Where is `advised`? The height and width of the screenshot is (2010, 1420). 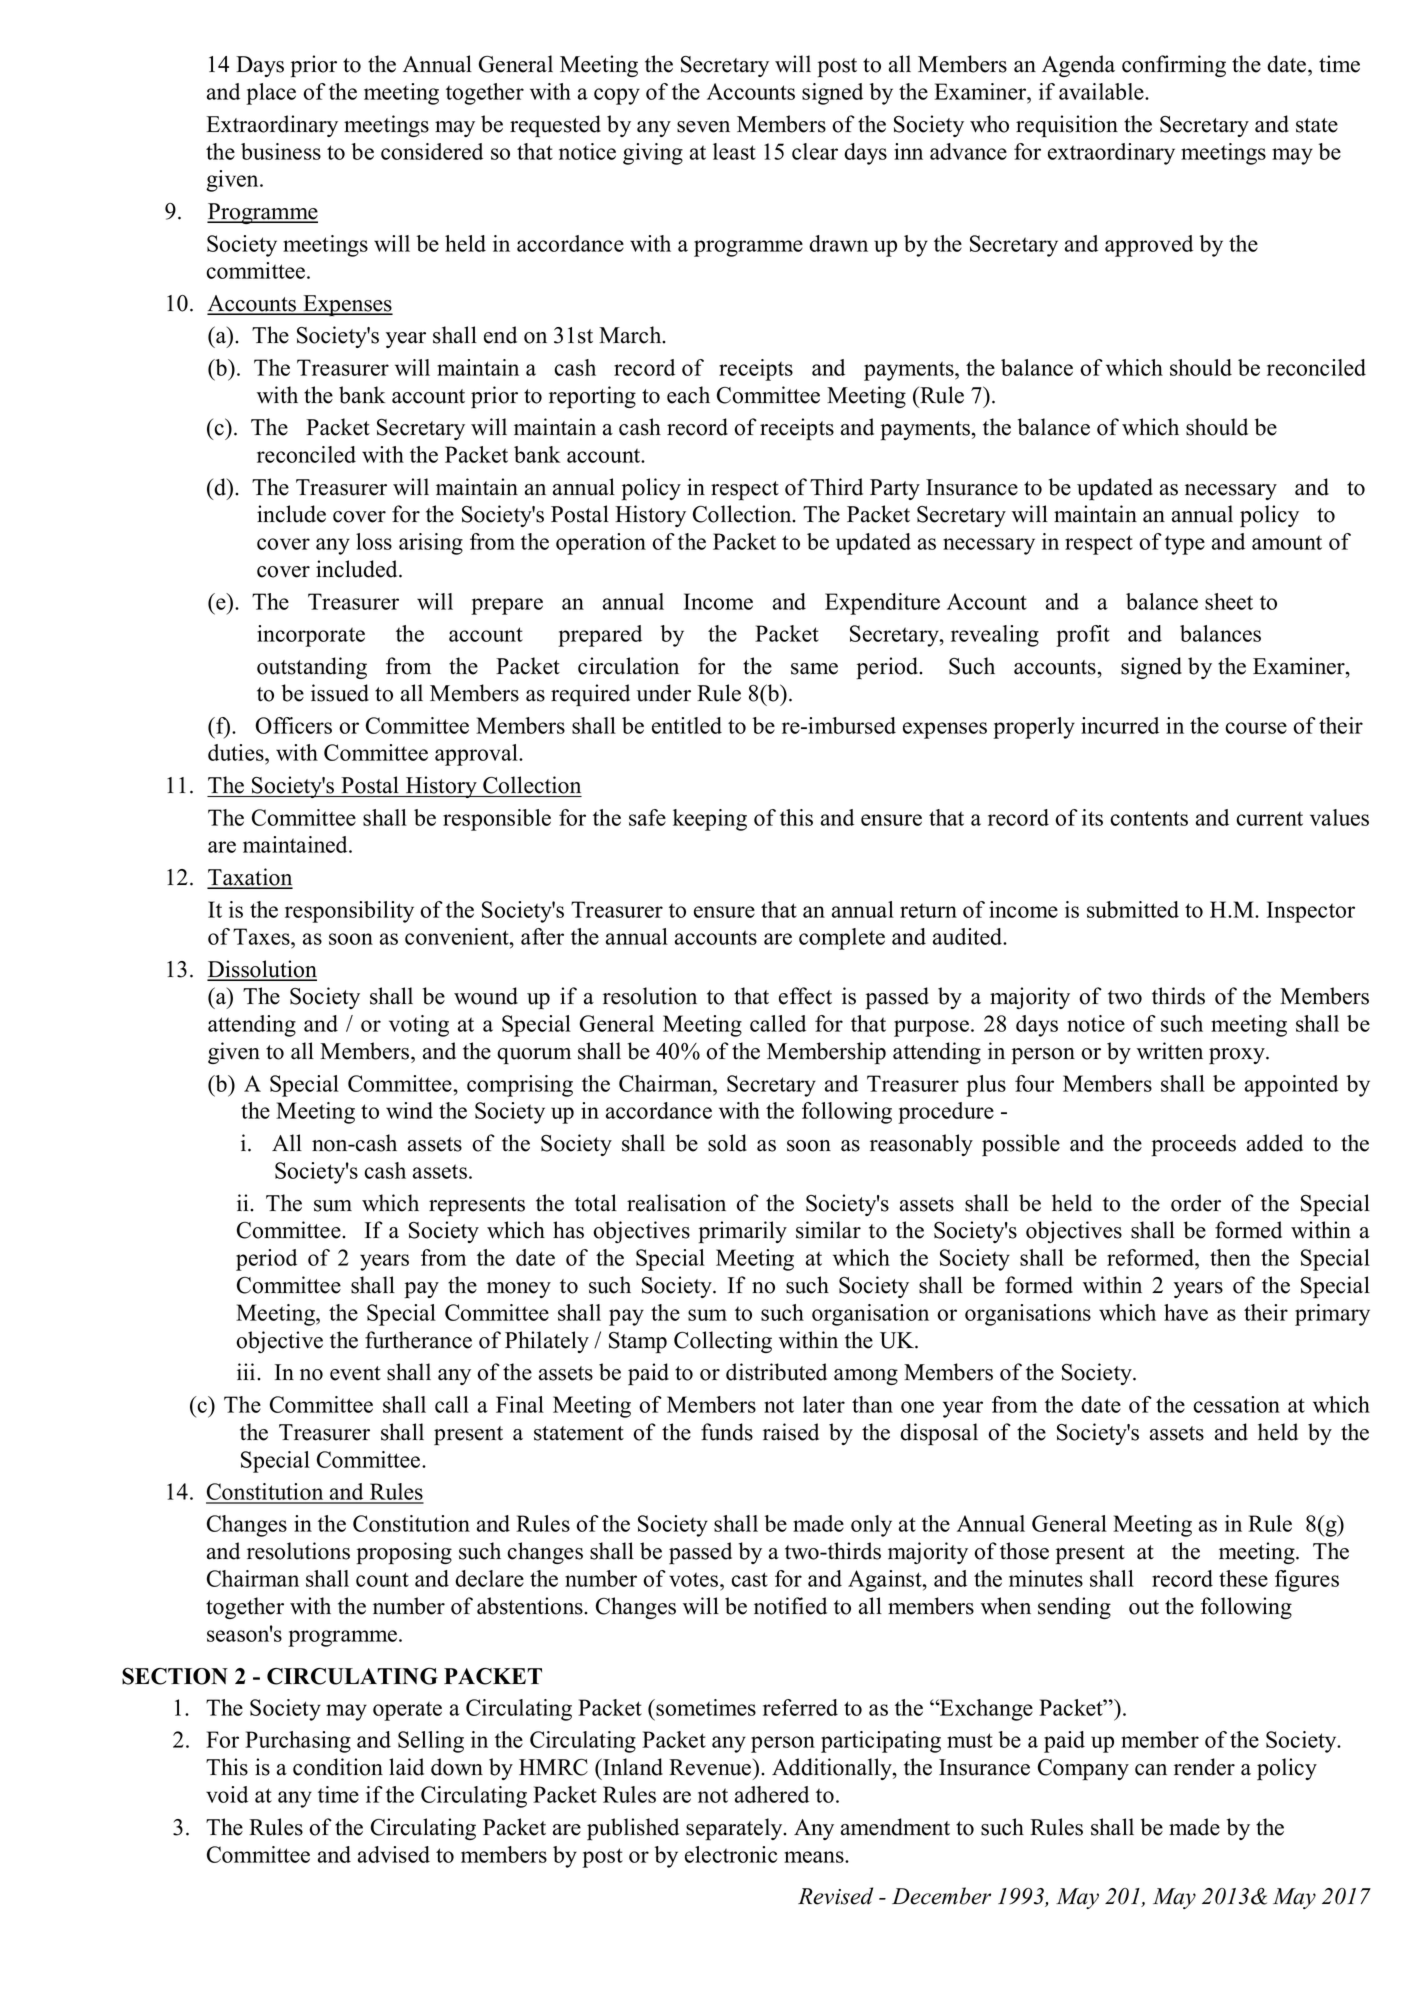 advised is located at coordinates (394, 1854).
